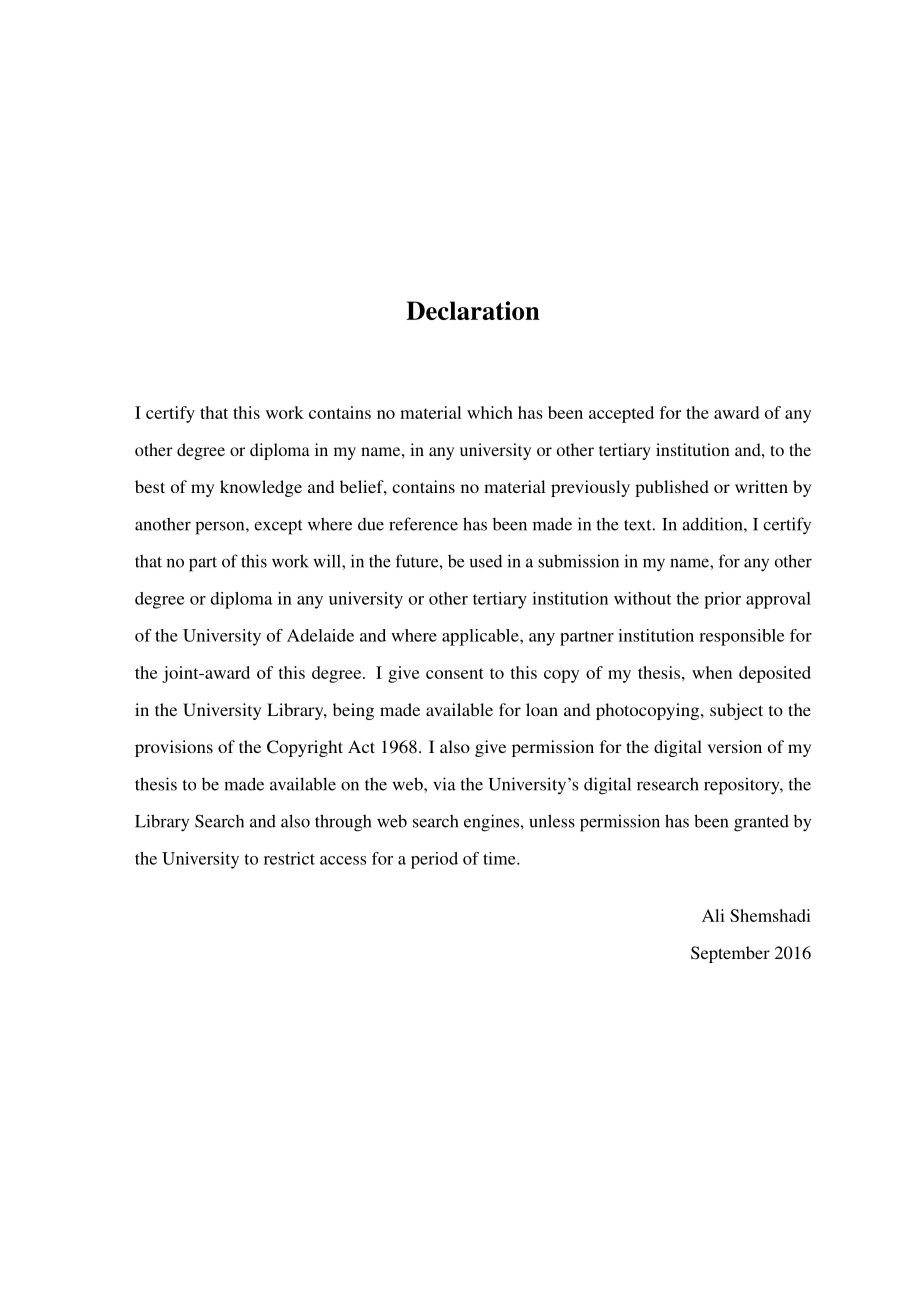 The image size is (924, 1308). What do you see at coordinates (490, 412) in the screenshot?
I see `which` at bounding box center [490, 412].
